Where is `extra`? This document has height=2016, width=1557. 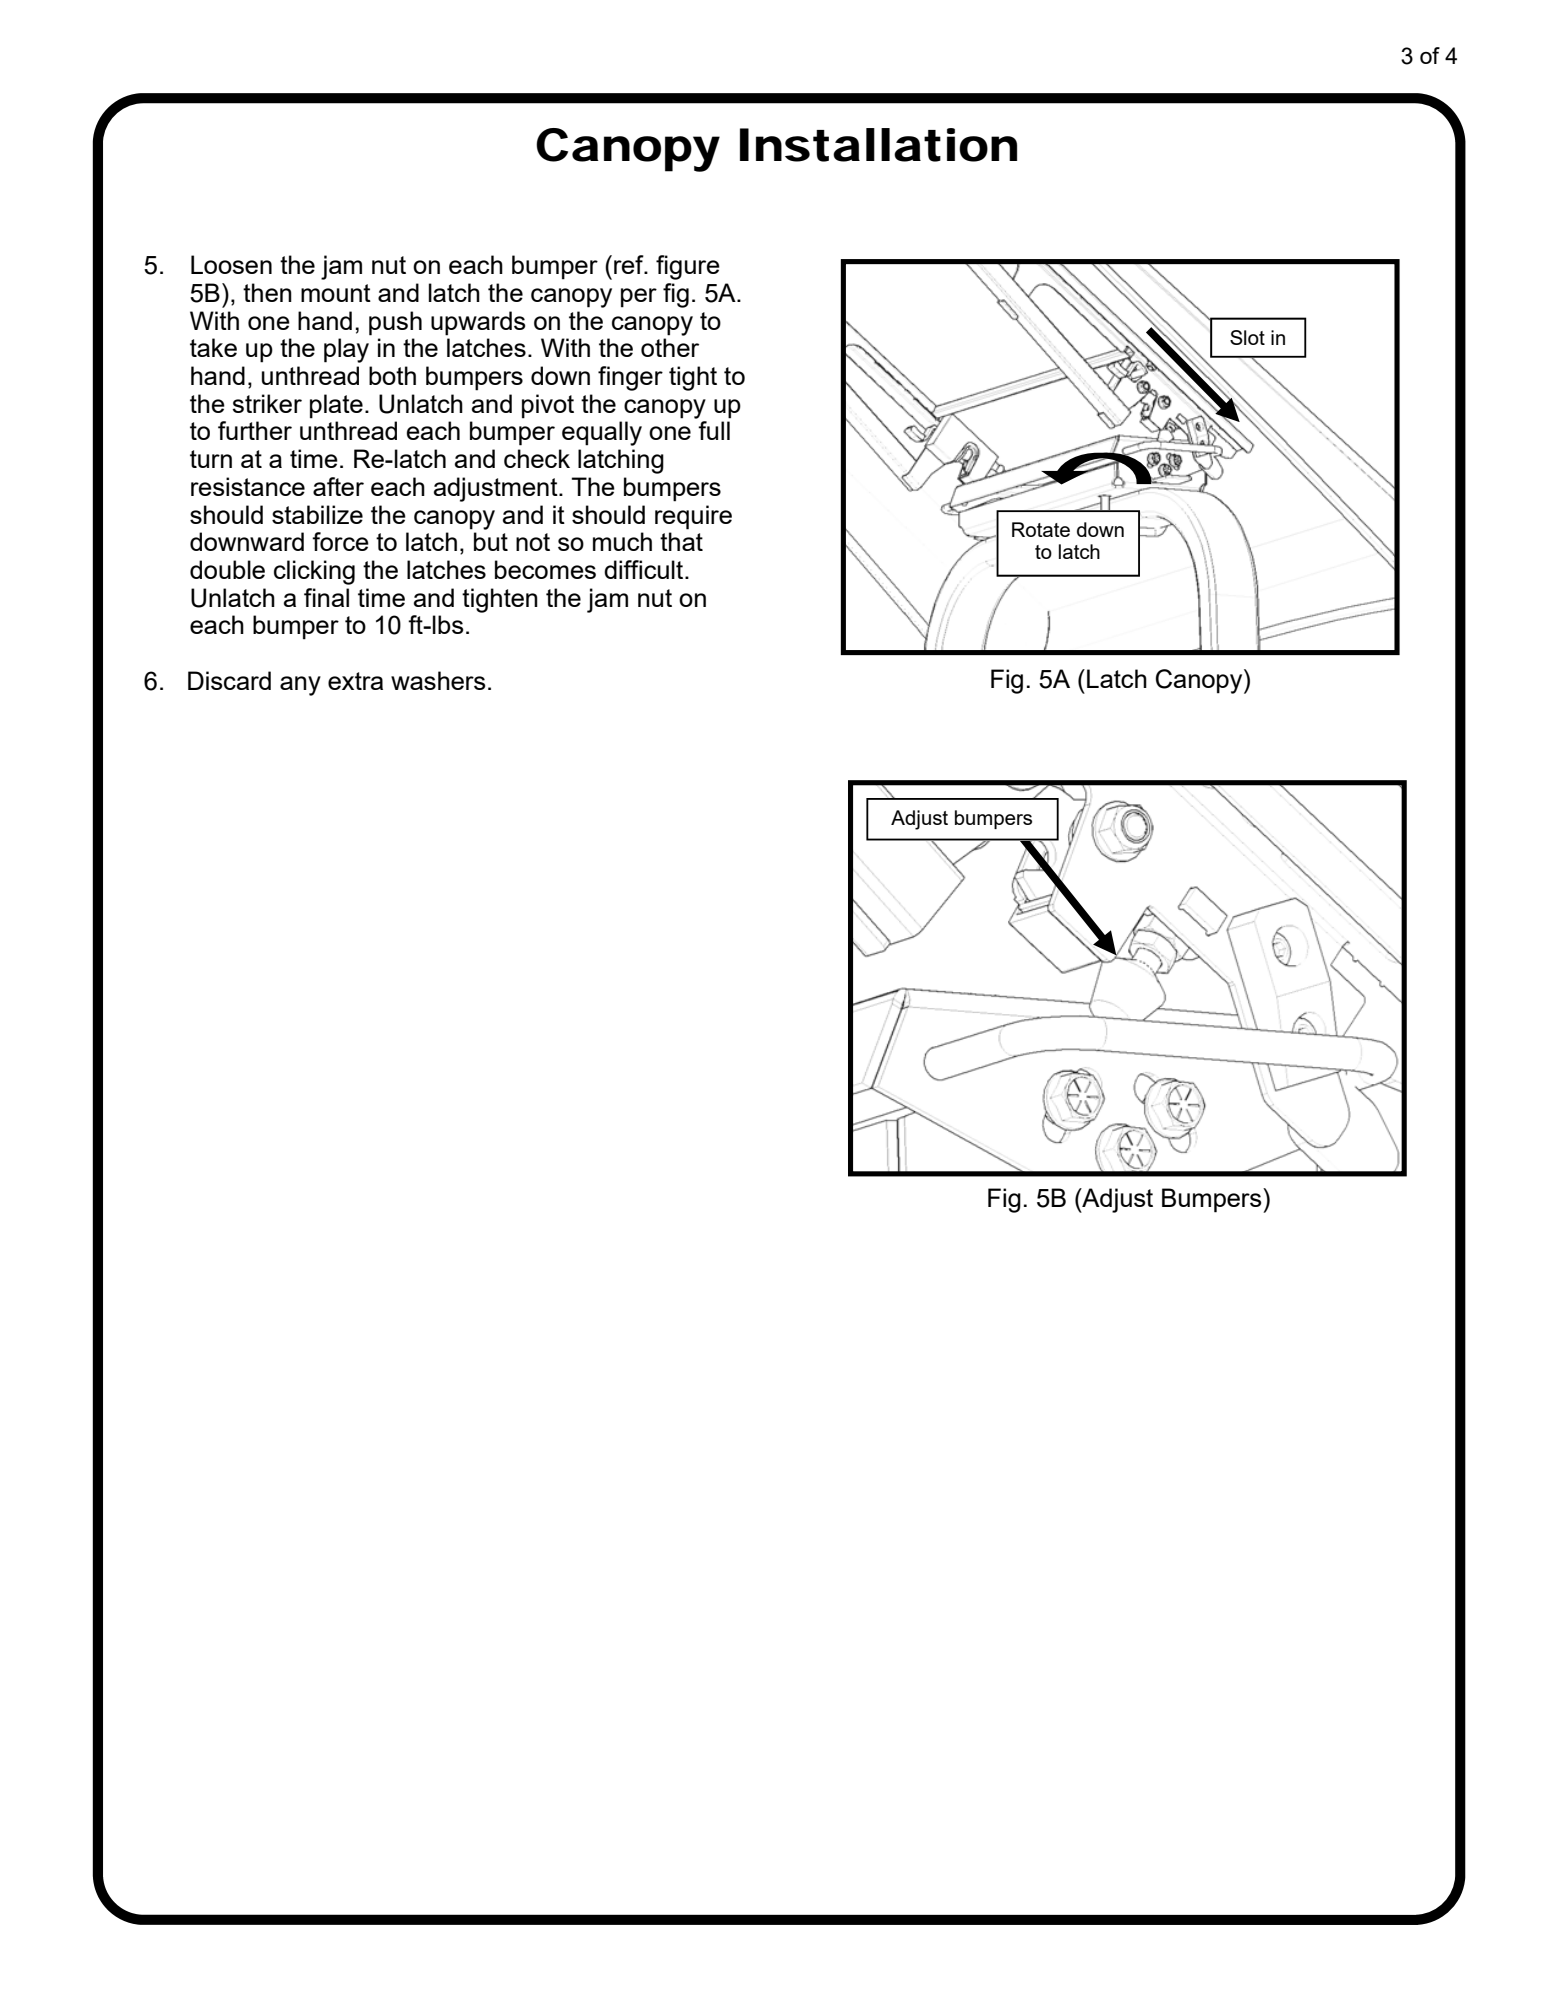
extra is located at coordinates (355, 681).
